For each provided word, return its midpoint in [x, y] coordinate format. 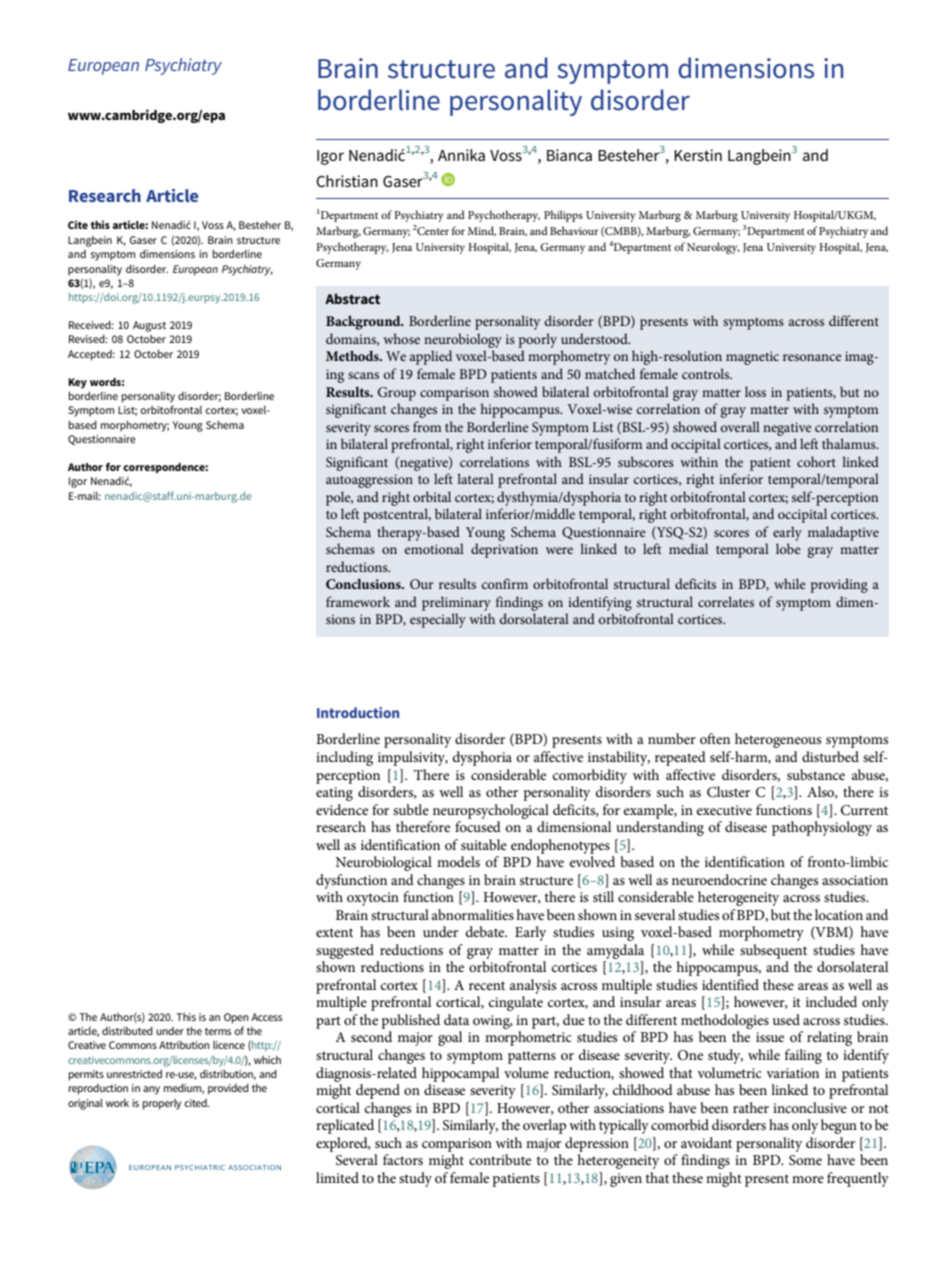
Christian [347, 181]
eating [334, 794]
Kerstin [698, 155]
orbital [432, 496]
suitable [484, 844]
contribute [500, 1159]
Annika [461, 155]
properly [162, 1104]
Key [77, 383]
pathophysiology [822, 828]
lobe [788, 548]
